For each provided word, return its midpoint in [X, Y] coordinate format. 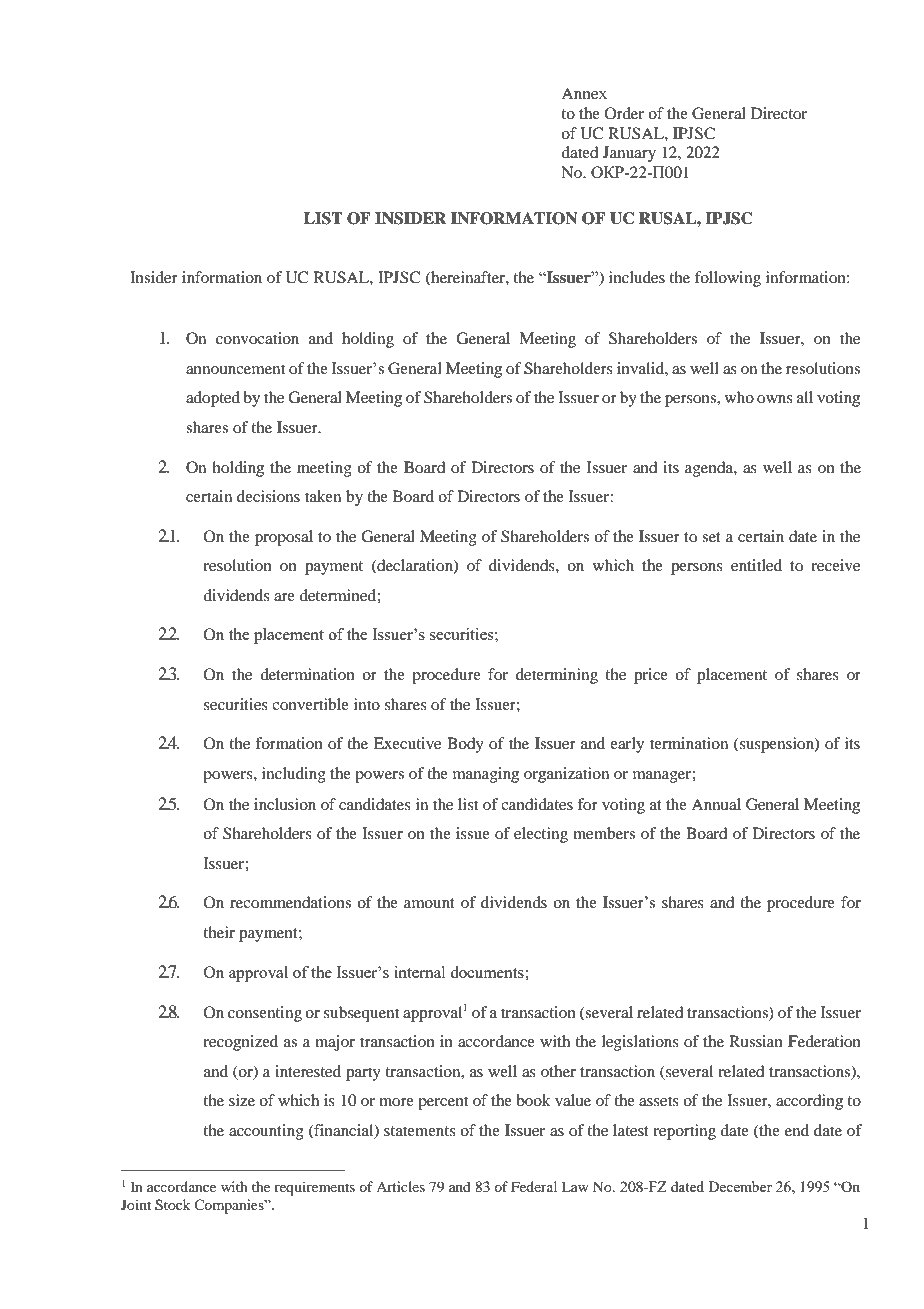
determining [557, 676]
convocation [257, 338]
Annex [584, 93]
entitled [756, 565]
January [629, 154]
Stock [172, 1205]
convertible [310, 704]
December [740, 1186]
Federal [534, 1186]
